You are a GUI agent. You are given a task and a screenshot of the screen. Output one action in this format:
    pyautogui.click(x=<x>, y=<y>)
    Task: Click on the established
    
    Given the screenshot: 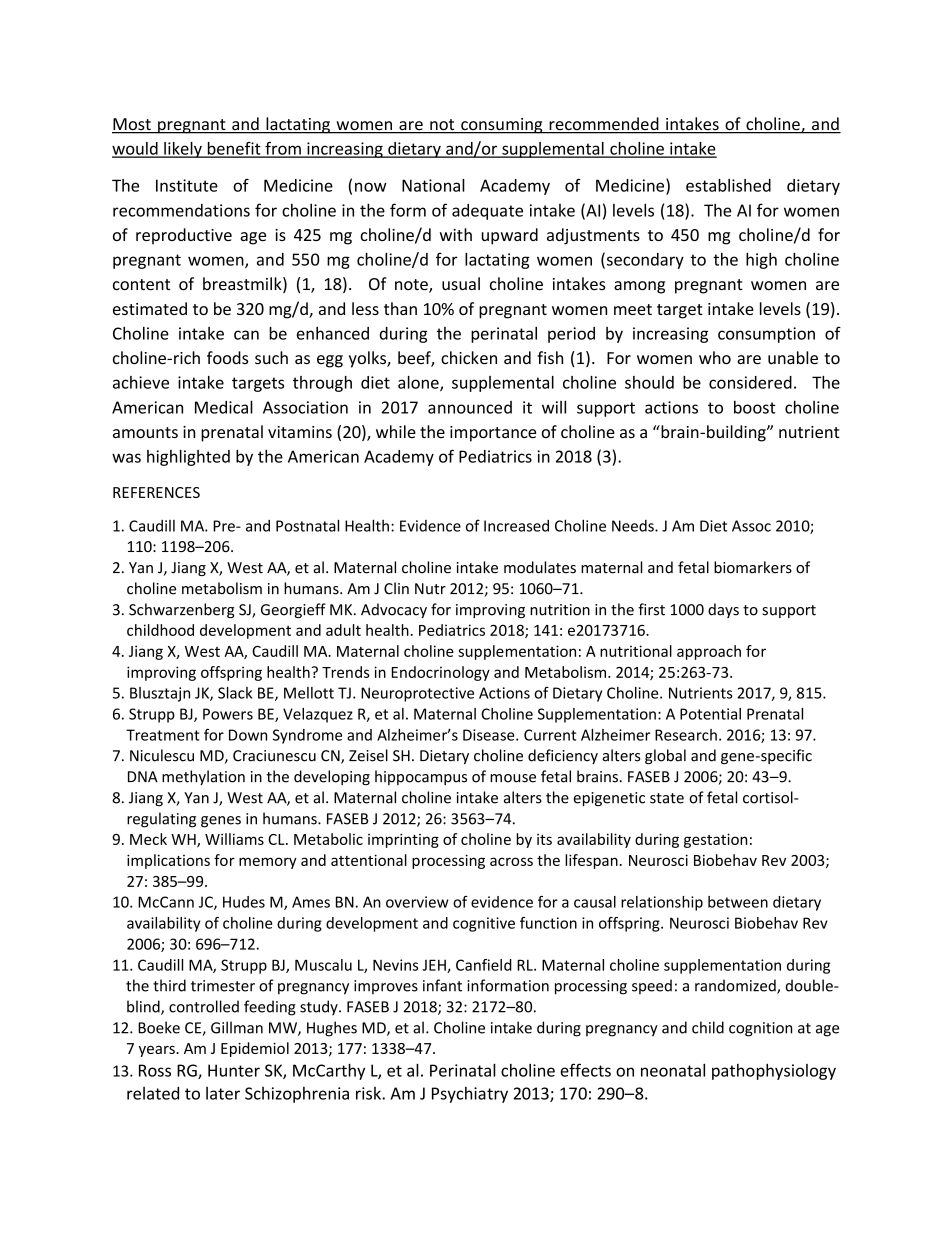 What is the action you would take?
    pyautogui.click(x=728, y=185)
